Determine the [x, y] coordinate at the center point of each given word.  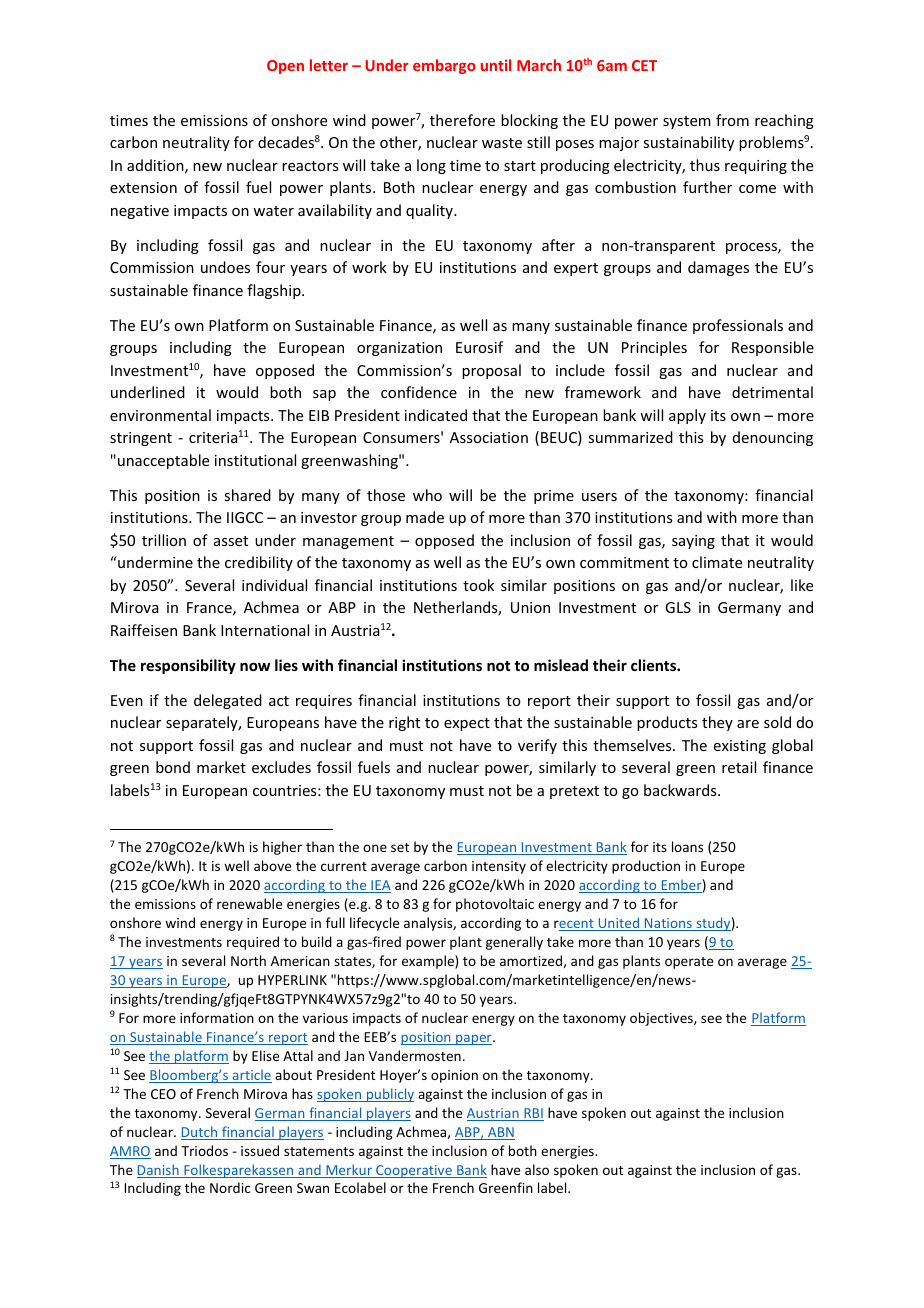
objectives [662, 1019]
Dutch [200, 1133]
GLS [678, 607]
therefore [462, 120]
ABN [500, 1133]
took [478, 585]
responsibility [188, 666]
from [732, 120]
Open [285, 67]
